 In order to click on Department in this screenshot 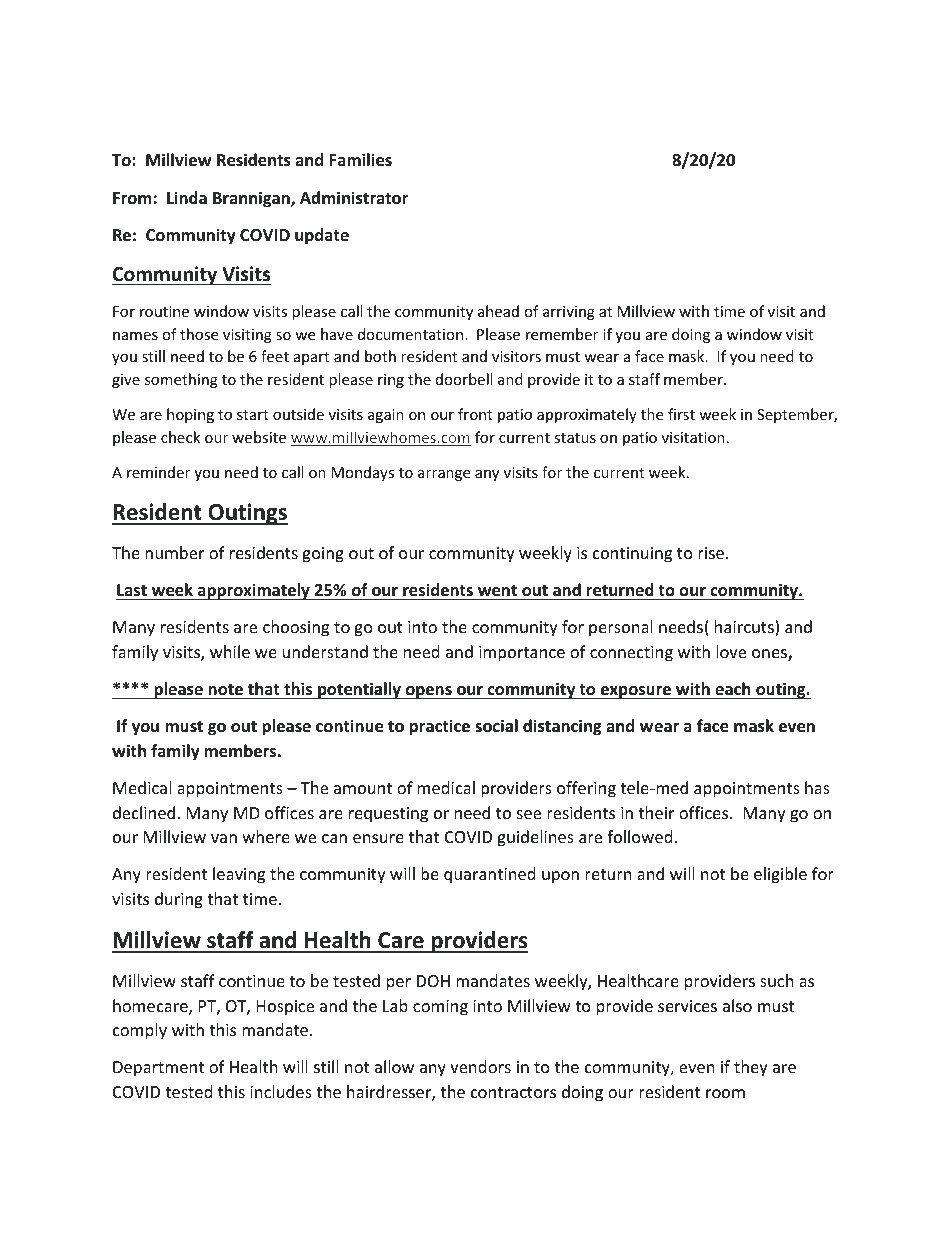, I will do `click(158, 1069)`.
